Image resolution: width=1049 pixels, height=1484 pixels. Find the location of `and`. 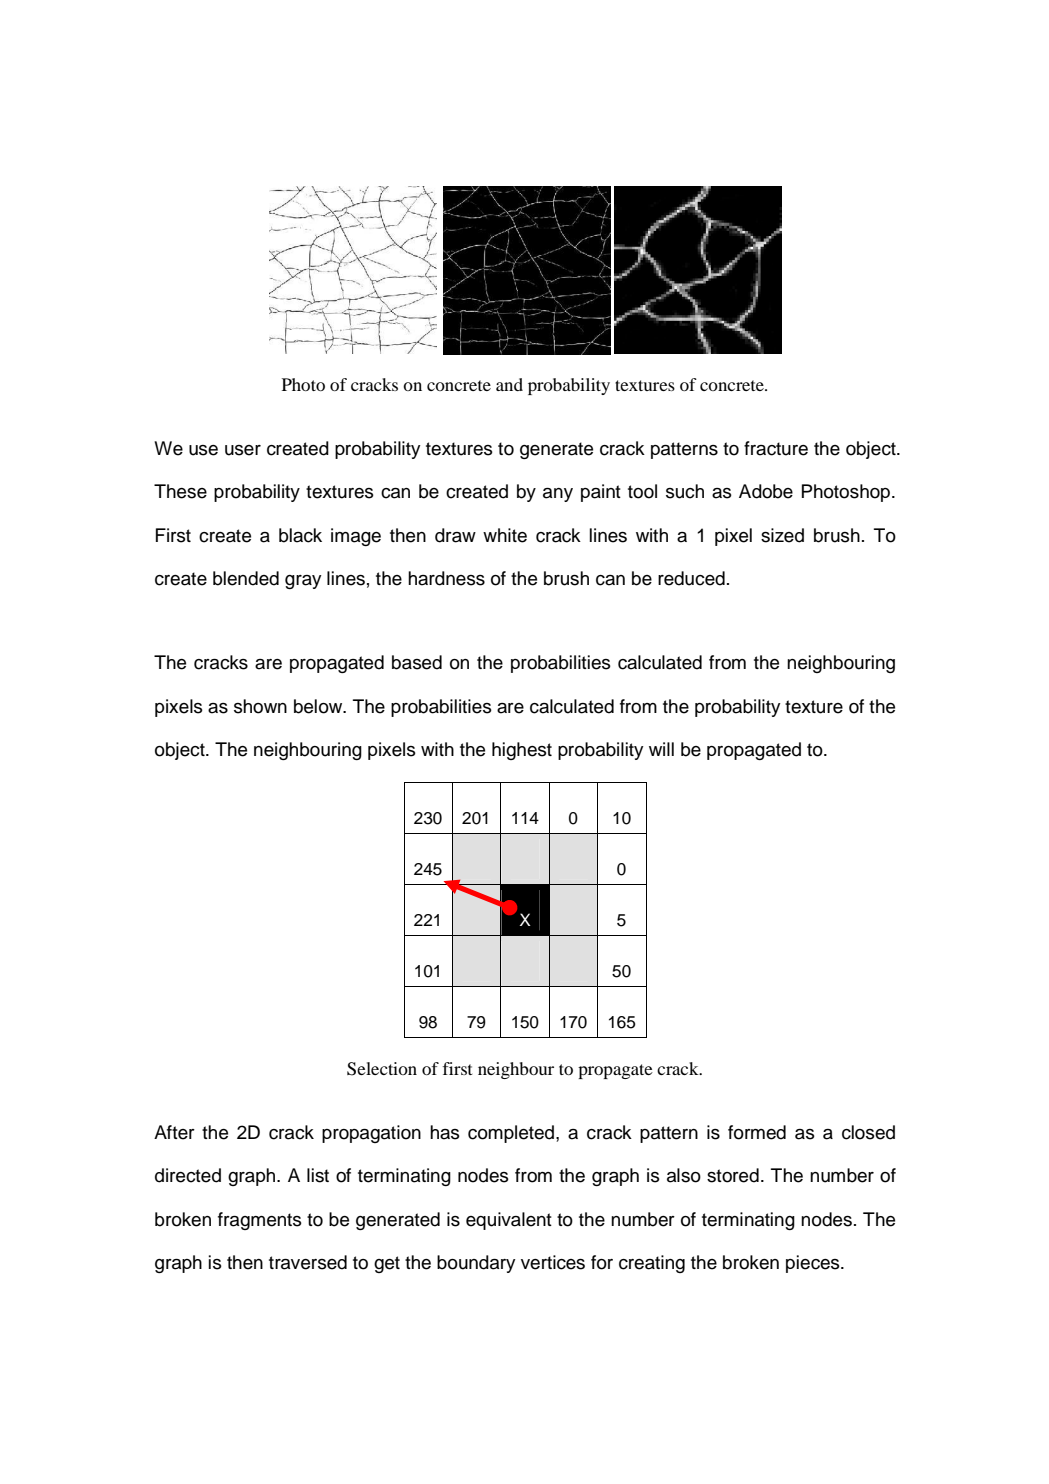

and is located at coordinates (509, 384).
